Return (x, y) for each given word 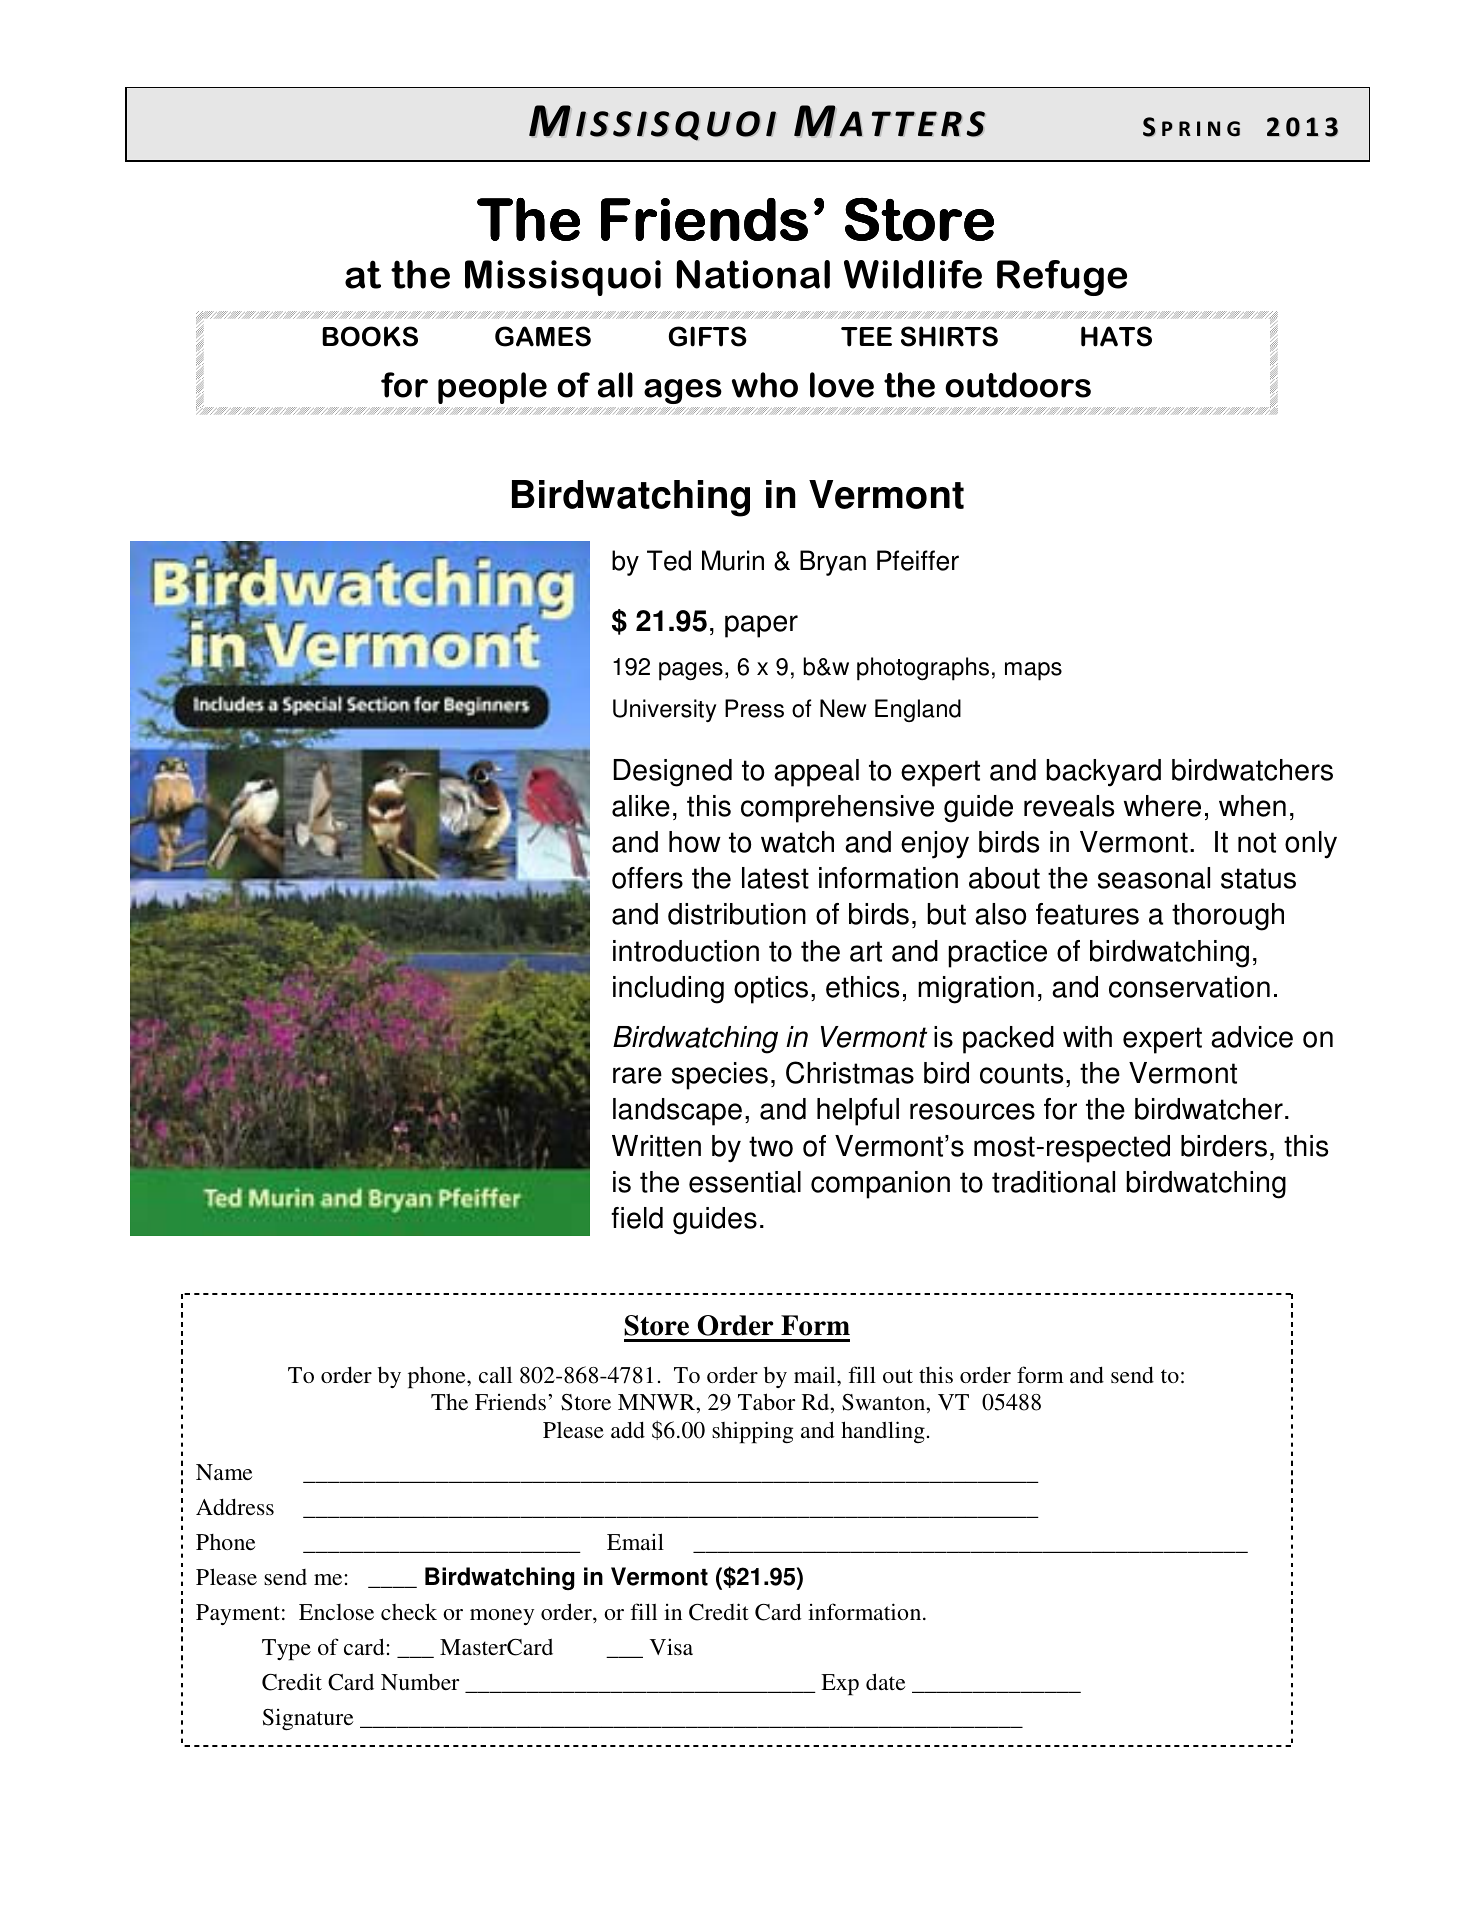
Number (420, 1681)
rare (637, 1075)
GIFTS (708, 336)
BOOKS (370, 336)
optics (771, 990)
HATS (1116, 336)
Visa (671, 1646)
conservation (1189, 987)
